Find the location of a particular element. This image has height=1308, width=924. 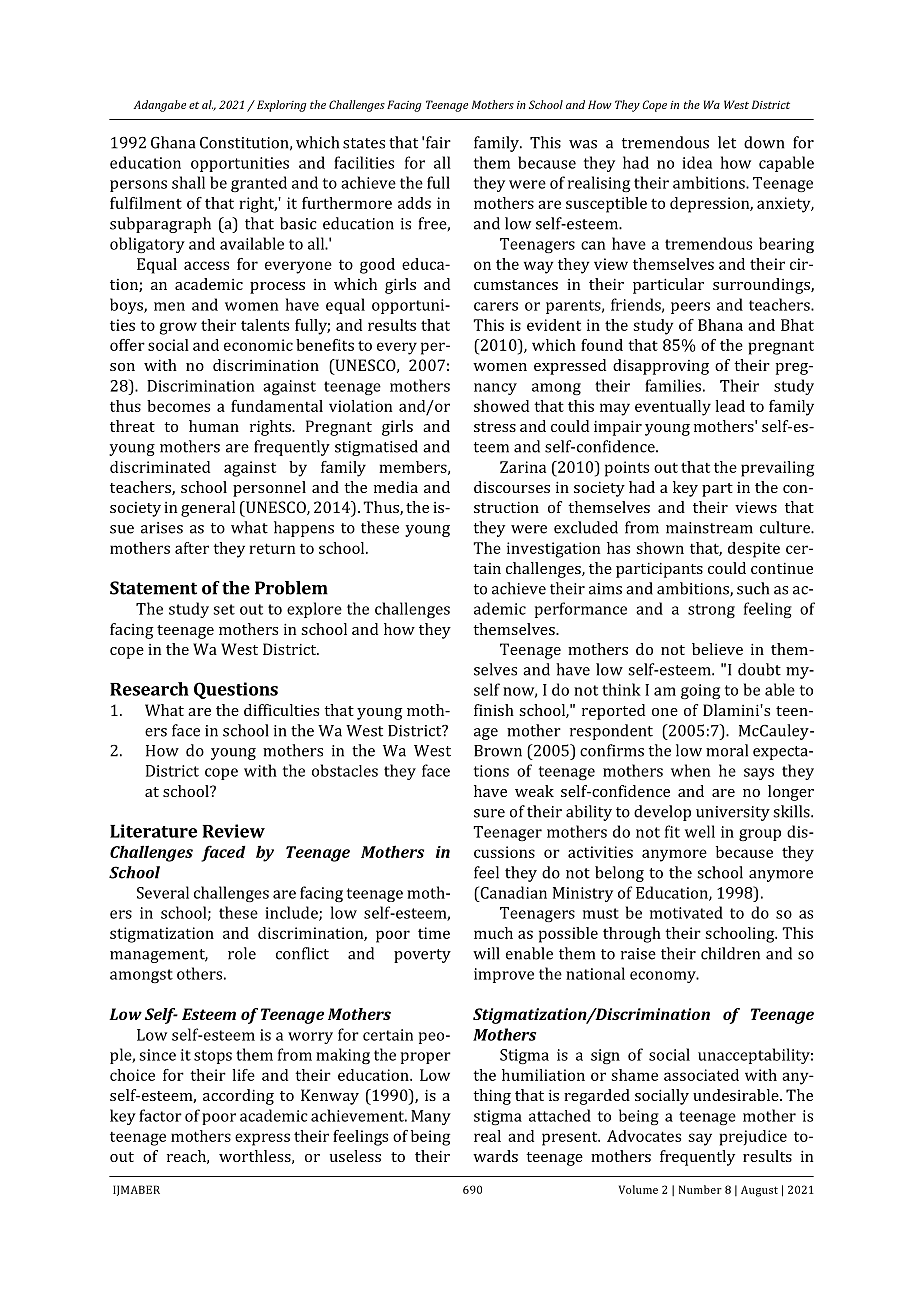

factor is located at coordinates (160, 1115).
